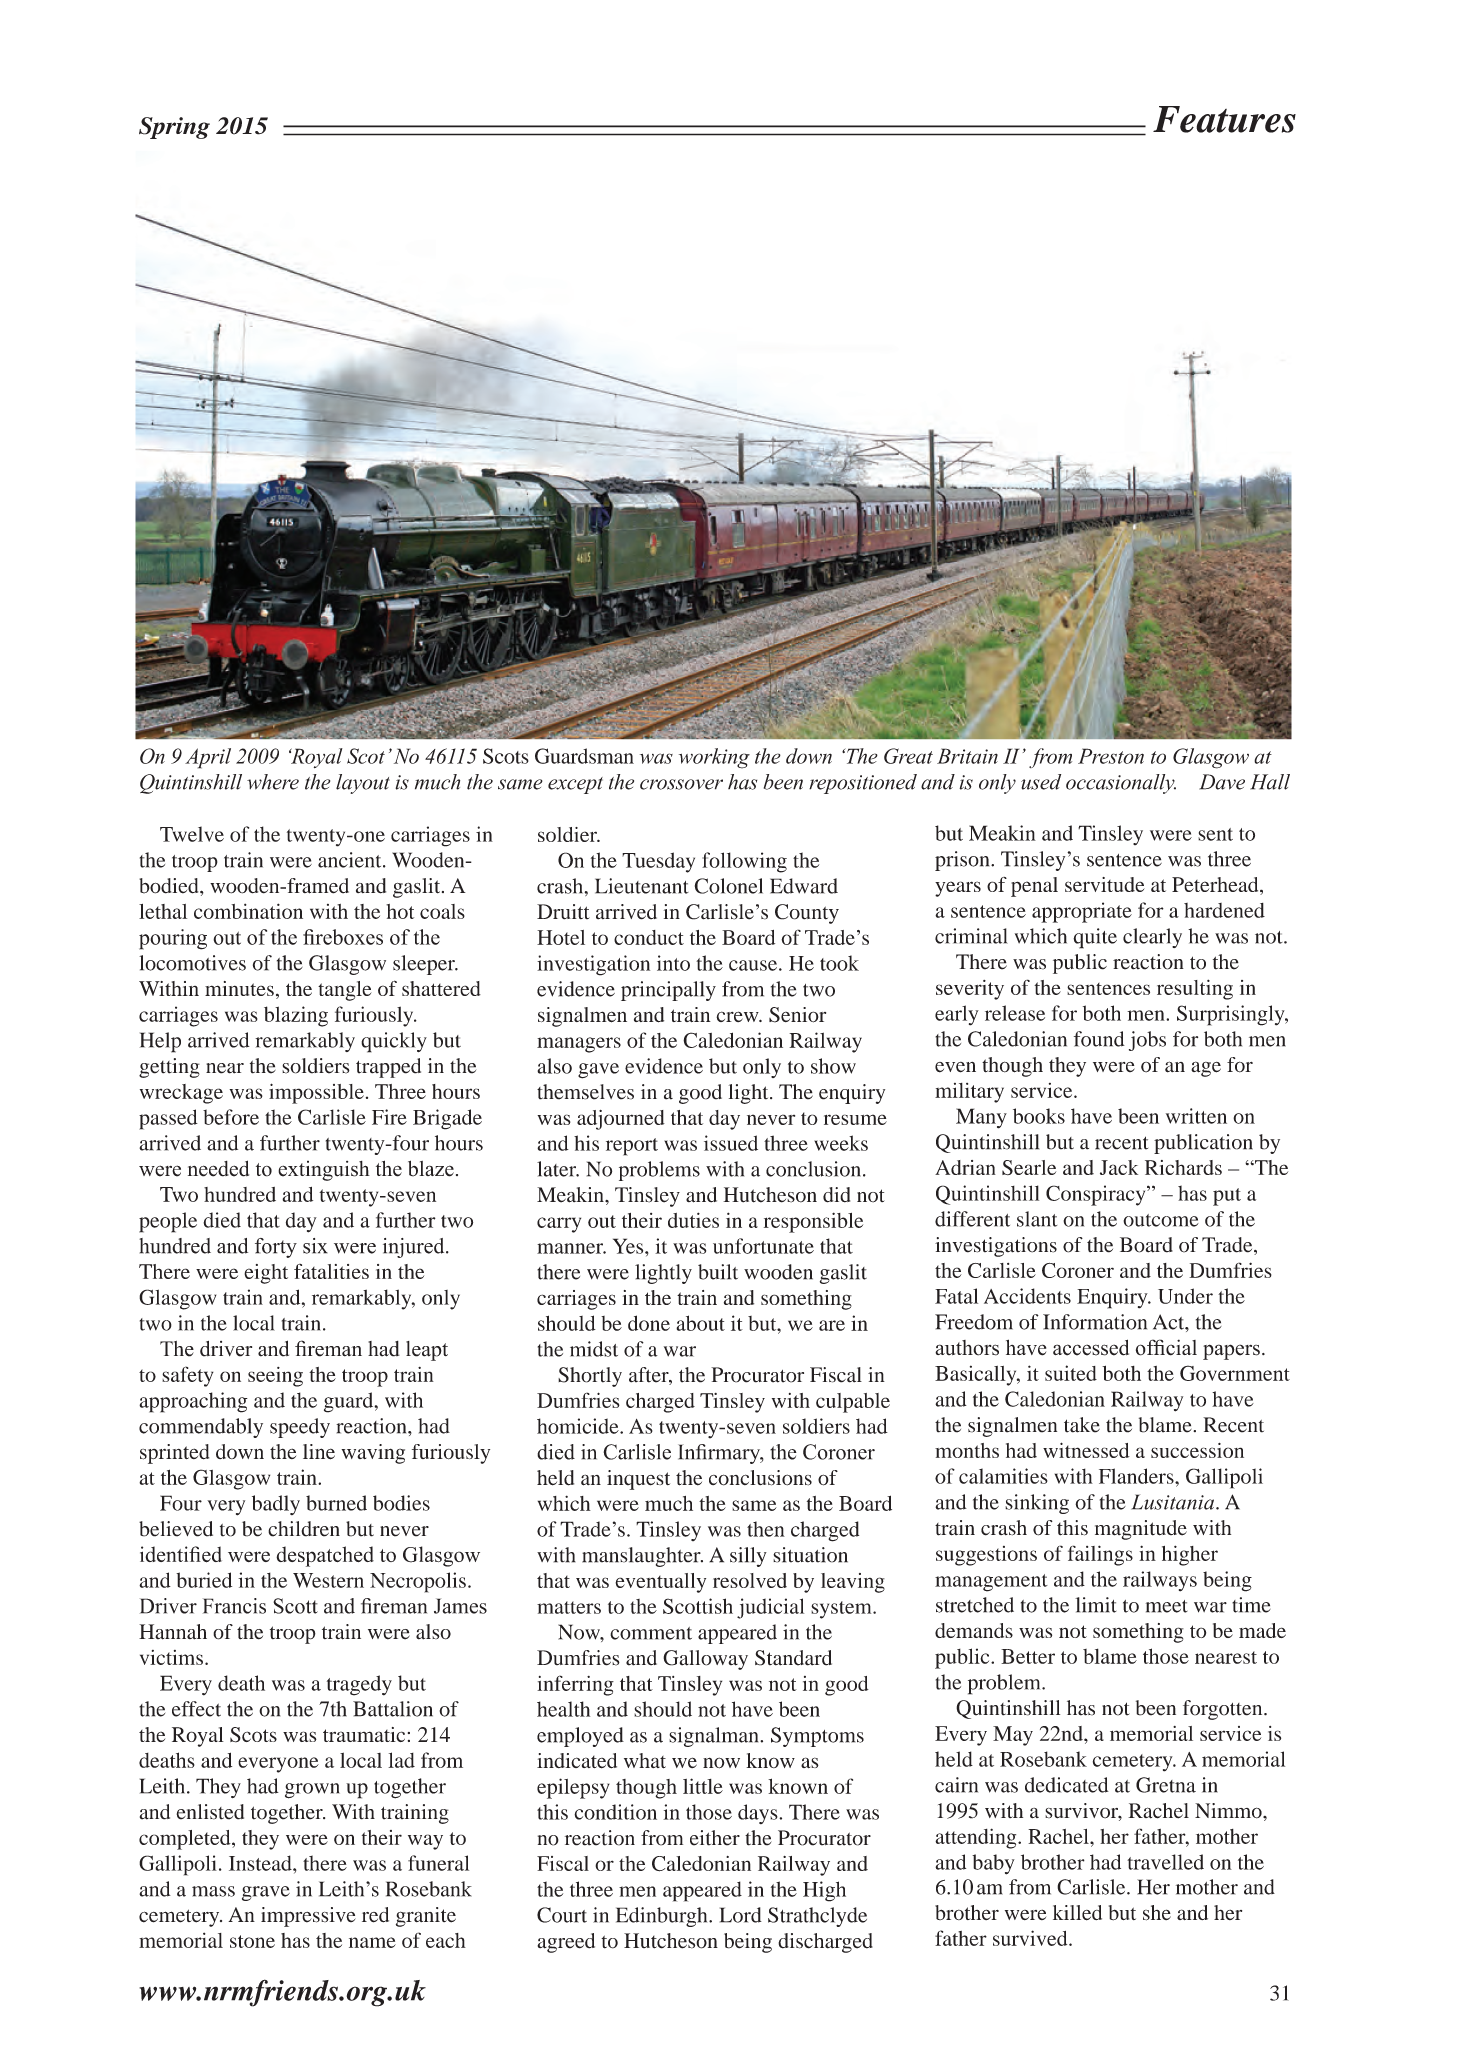 This screenshot has height=2062, width=1458. I want to click on occasionally, so click(1121, 784).
